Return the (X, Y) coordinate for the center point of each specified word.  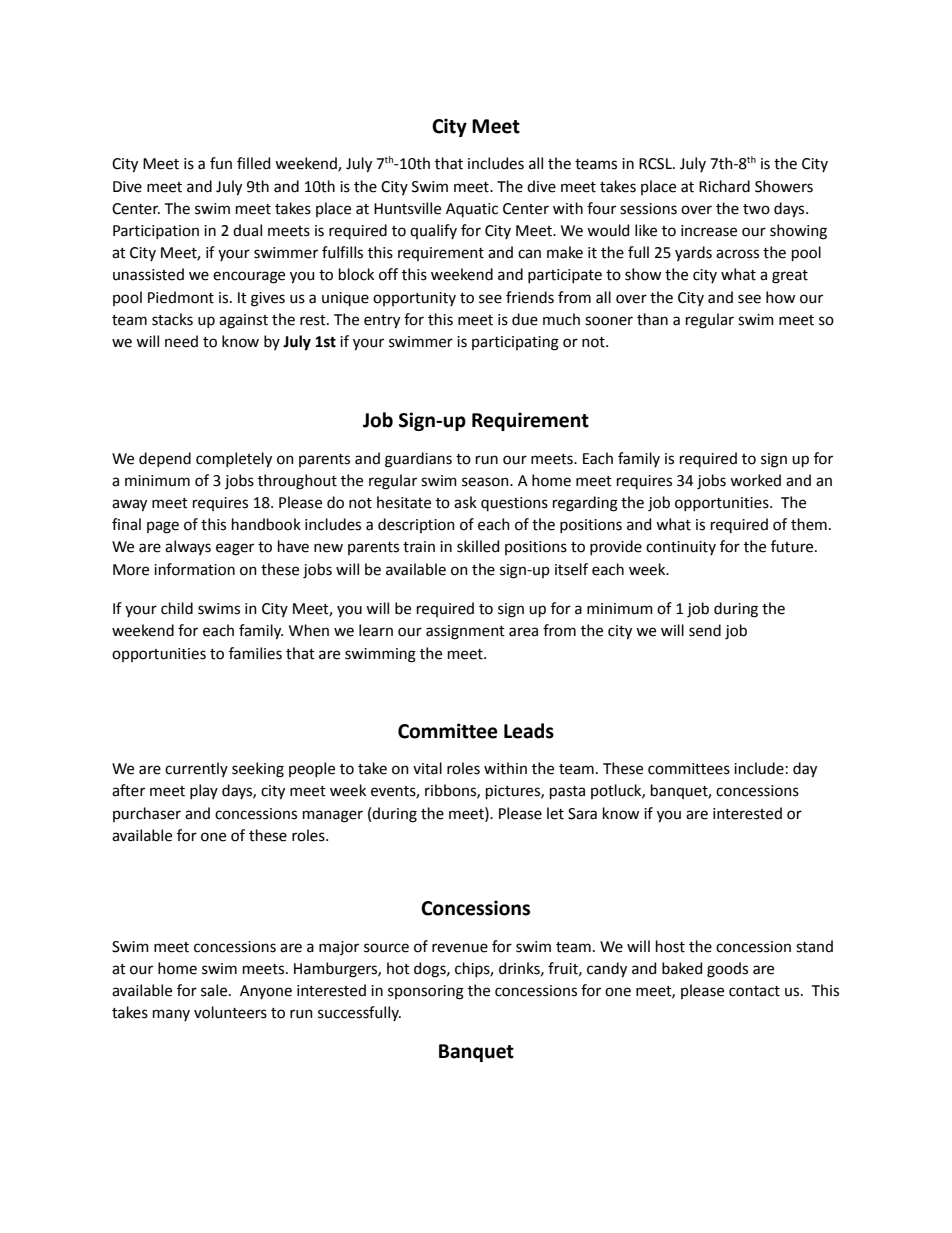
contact (754, 991)
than (652, 319)
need (181, 341)
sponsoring (426, 992)
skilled (478, 546)
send (705, 630)
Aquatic (472, 210)
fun (221, 163)
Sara (582, 814)
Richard (724, 186)
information (194, 569)
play (204, 791)
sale (215, 990)
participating (515, 343)
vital (427, 768)
